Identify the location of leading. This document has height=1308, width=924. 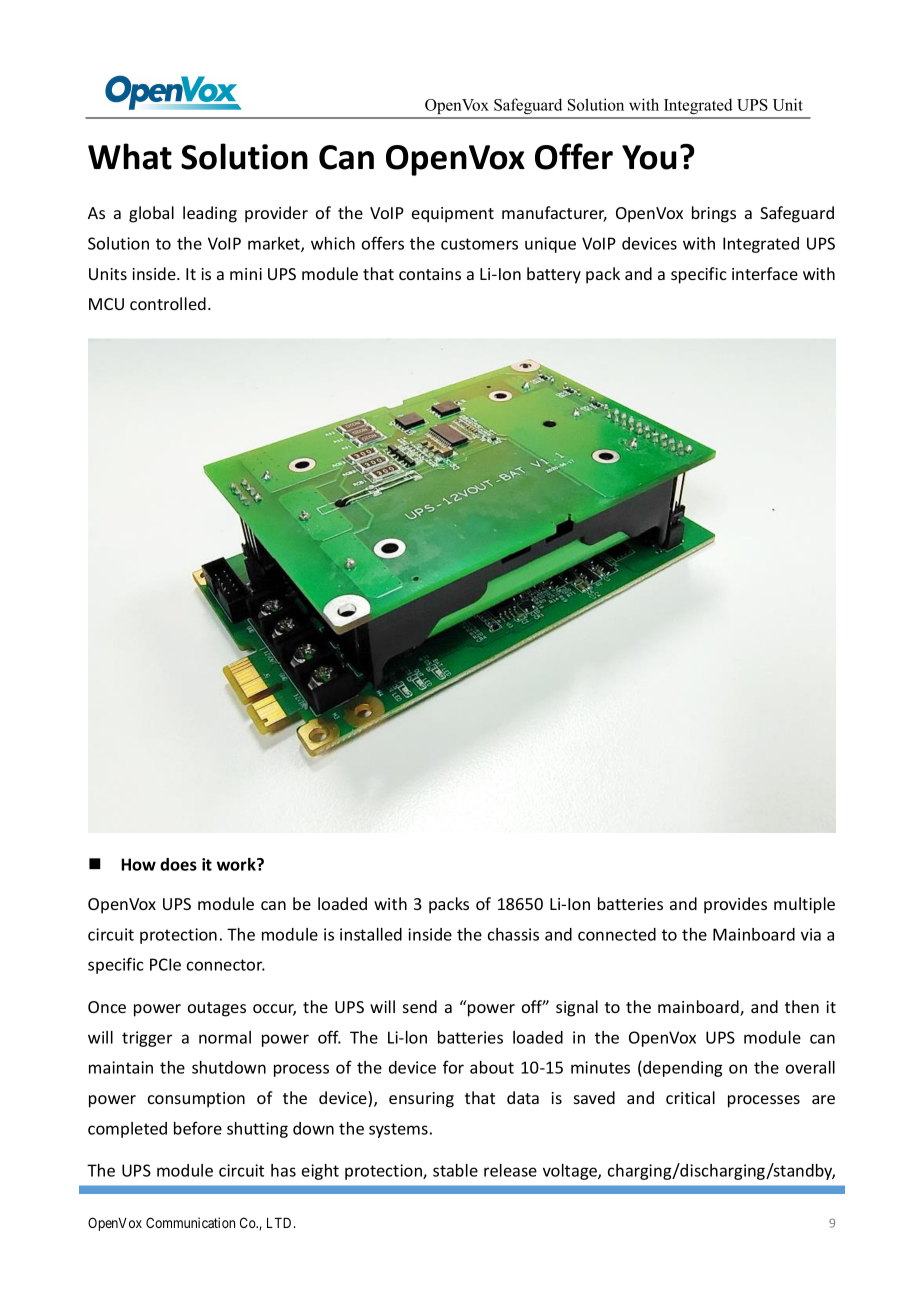
(210, 214).
